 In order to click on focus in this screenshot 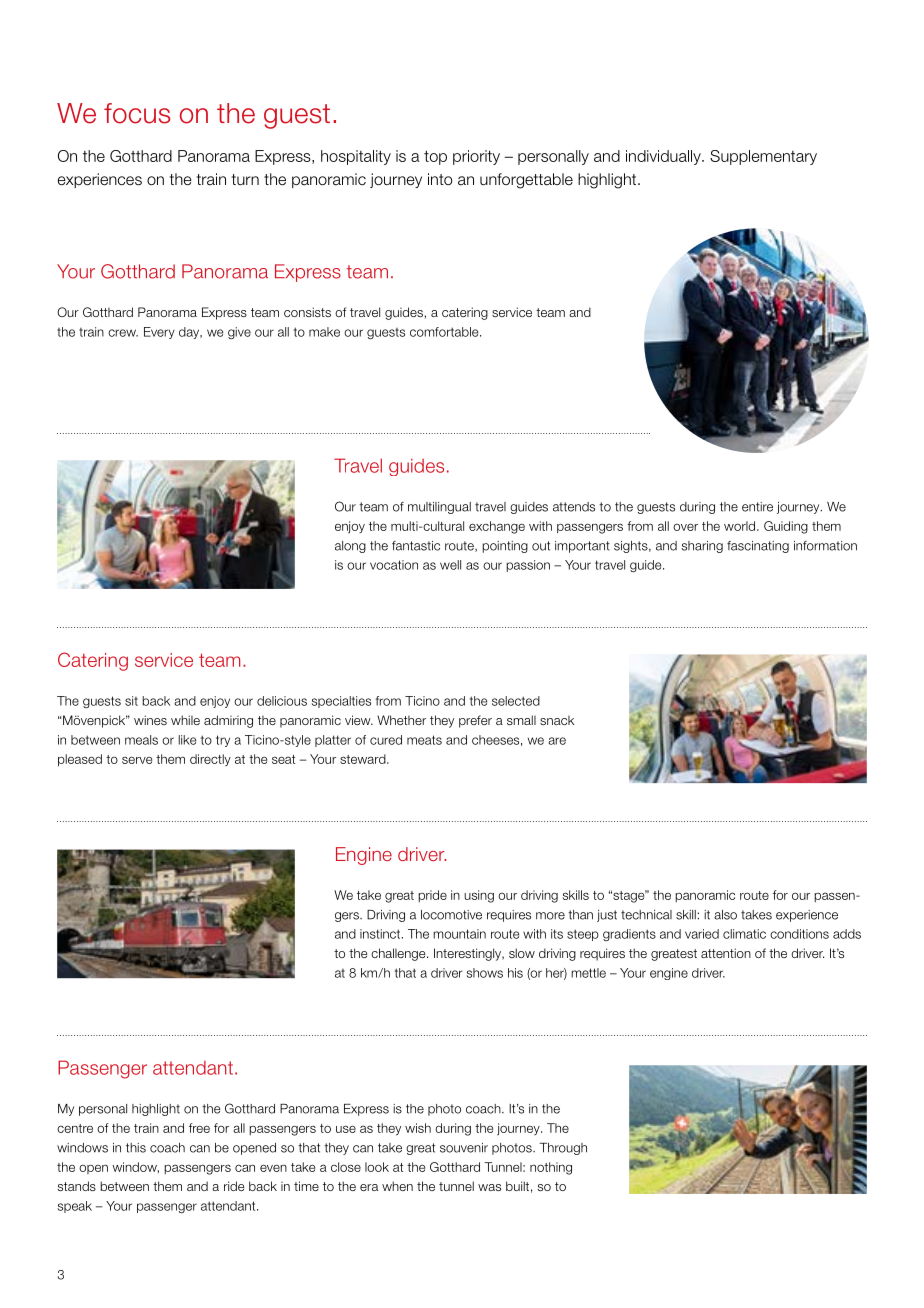, I will do `click(137, 113)`.
